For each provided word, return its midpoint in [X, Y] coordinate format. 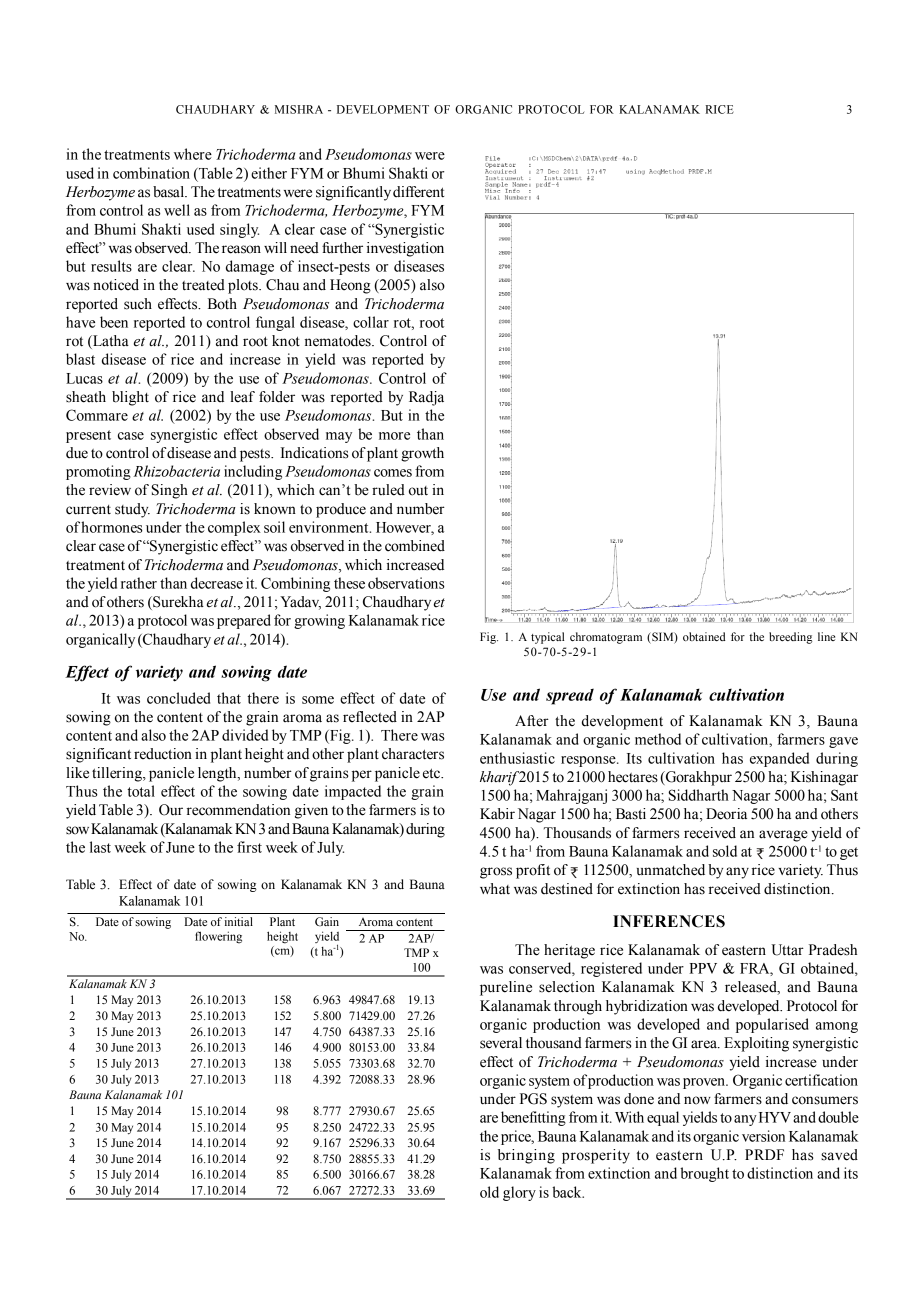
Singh [170, 491]
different [418, 192]
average [783, 836]
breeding [790, 638]
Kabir [497, 814]
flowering [218, 937]
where [193, 154]
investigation [405, 249]
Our [171, 810]
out [418, 491]
